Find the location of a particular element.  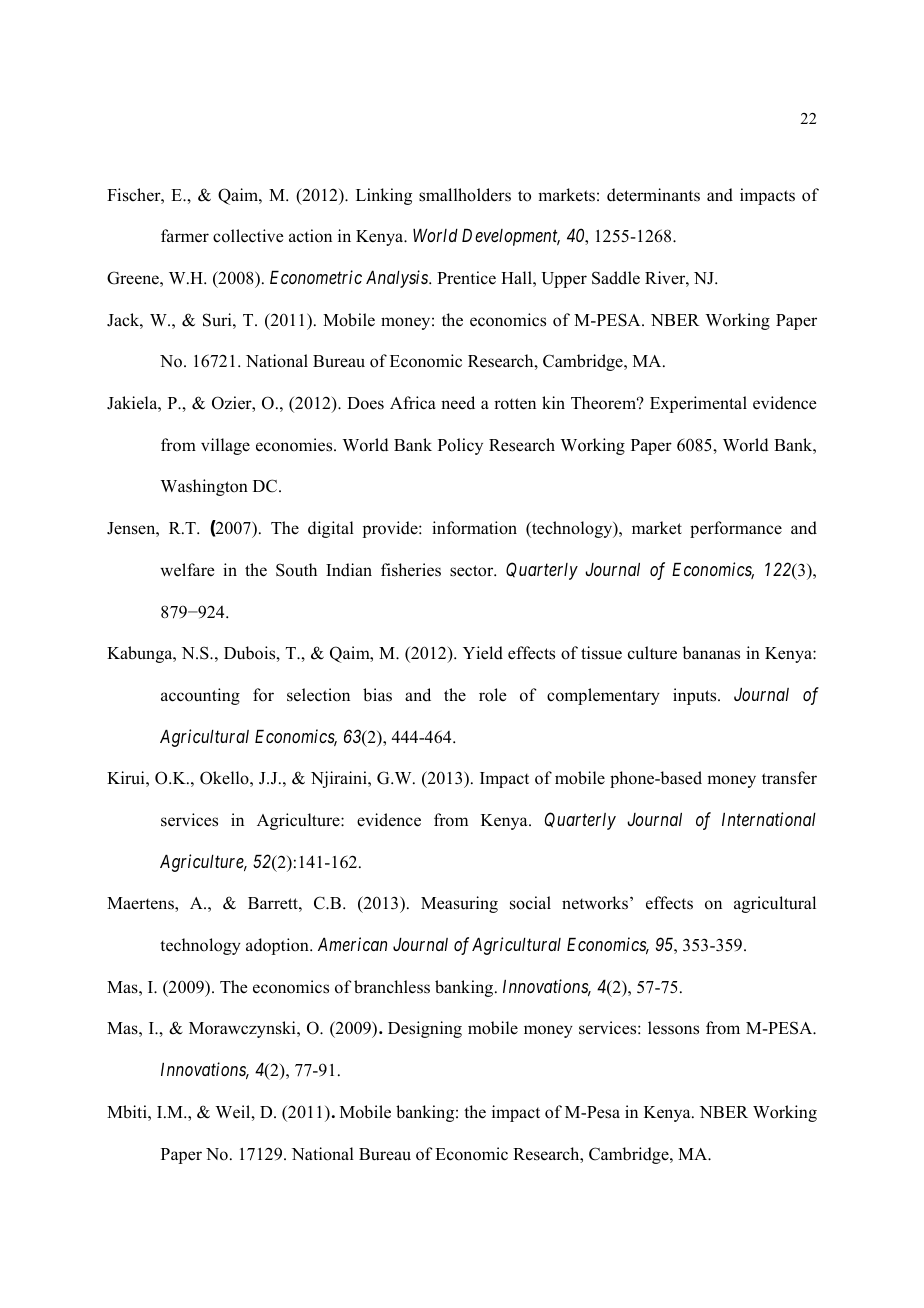

bananas is located at coordinates (711, 653).
